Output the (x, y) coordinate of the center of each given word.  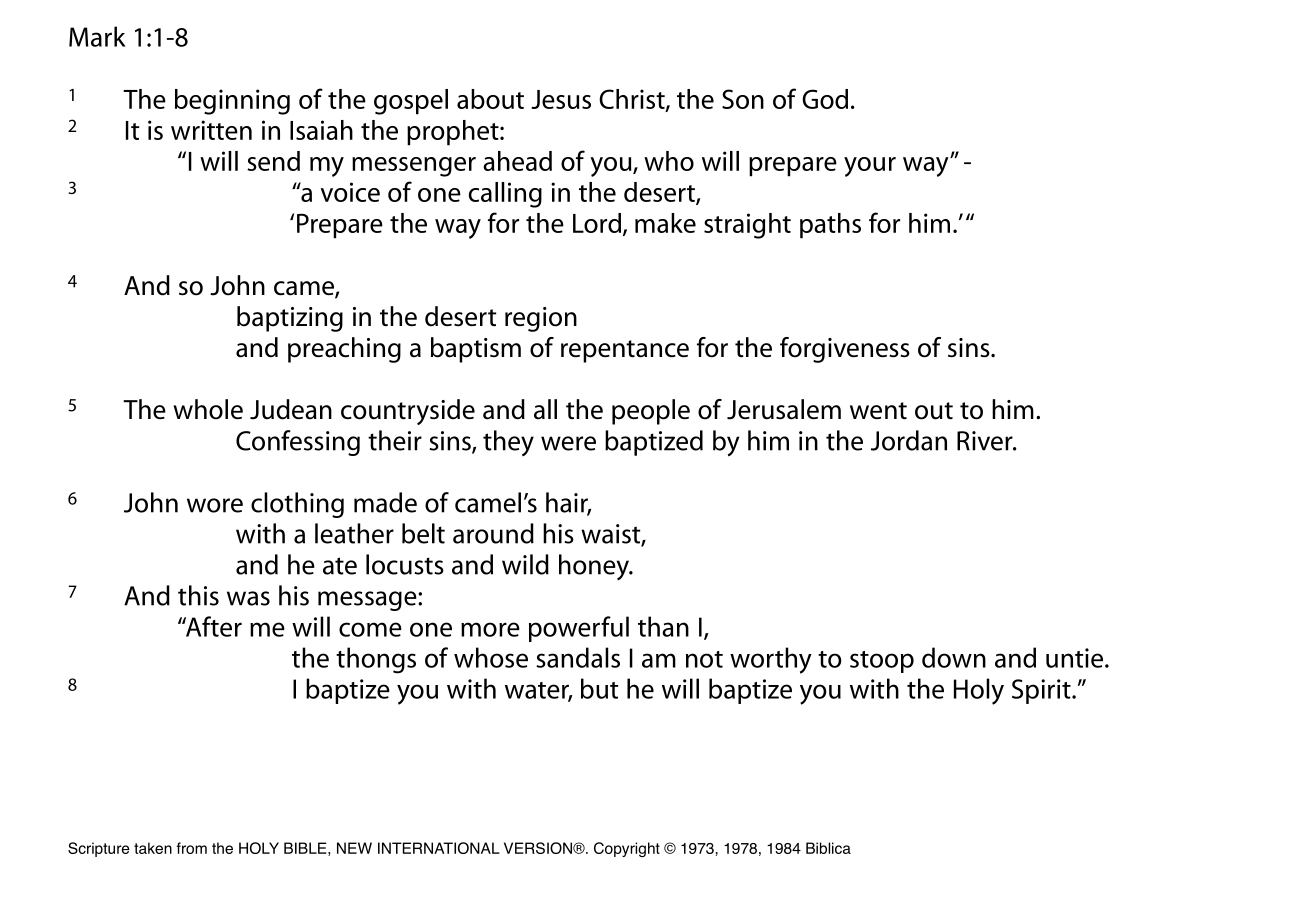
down (954, 657)
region (541, 319)
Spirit (1042, 691)
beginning (232, 102)
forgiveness (845, 350)
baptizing (290, 319)
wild (525, 564)
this (198, 595)
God (825, 99)
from (191, 848)
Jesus (561, 99)
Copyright (627, 849)
